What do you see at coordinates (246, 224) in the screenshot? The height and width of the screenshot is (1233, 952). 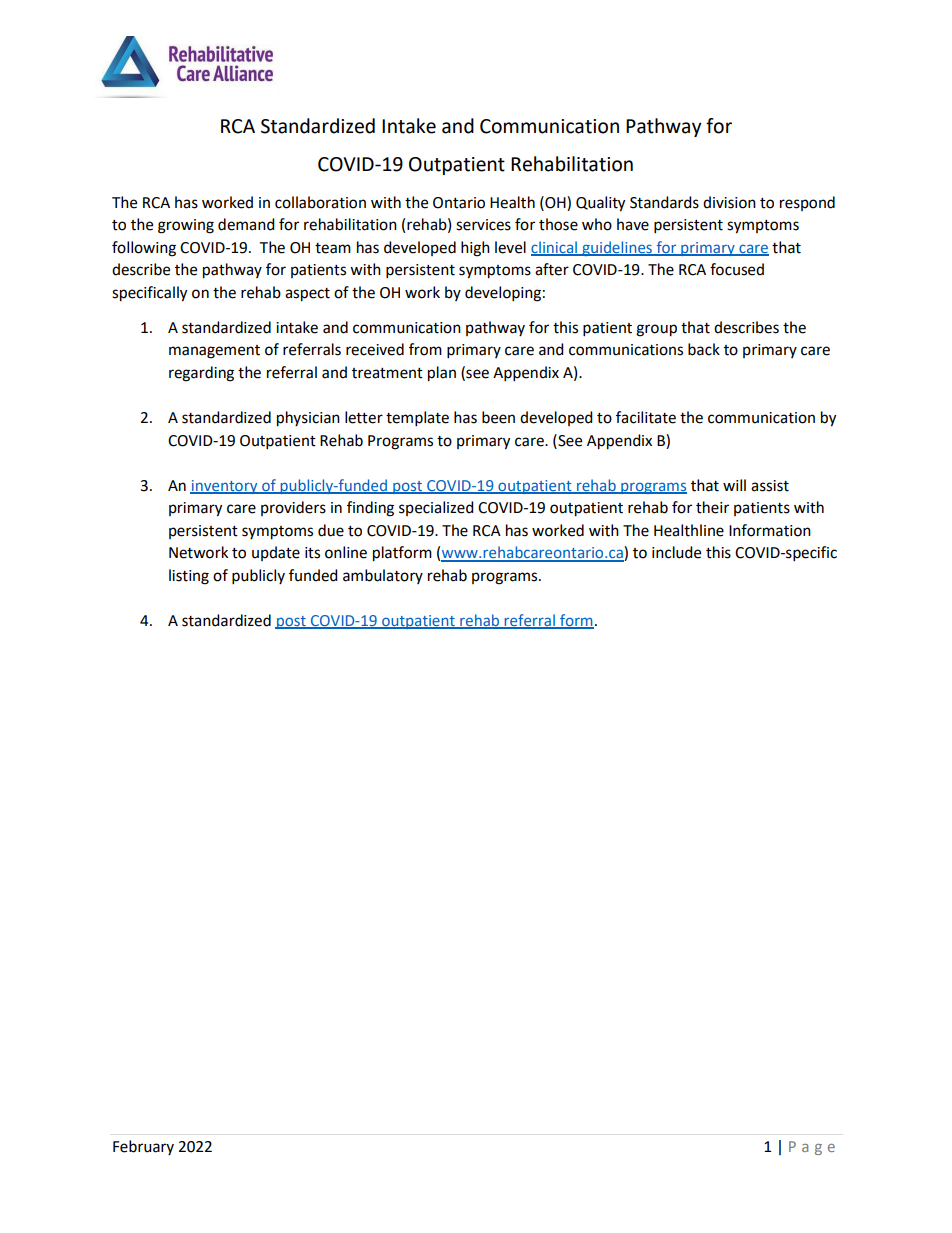 I see `demand` at bounding box center [246, 224].
